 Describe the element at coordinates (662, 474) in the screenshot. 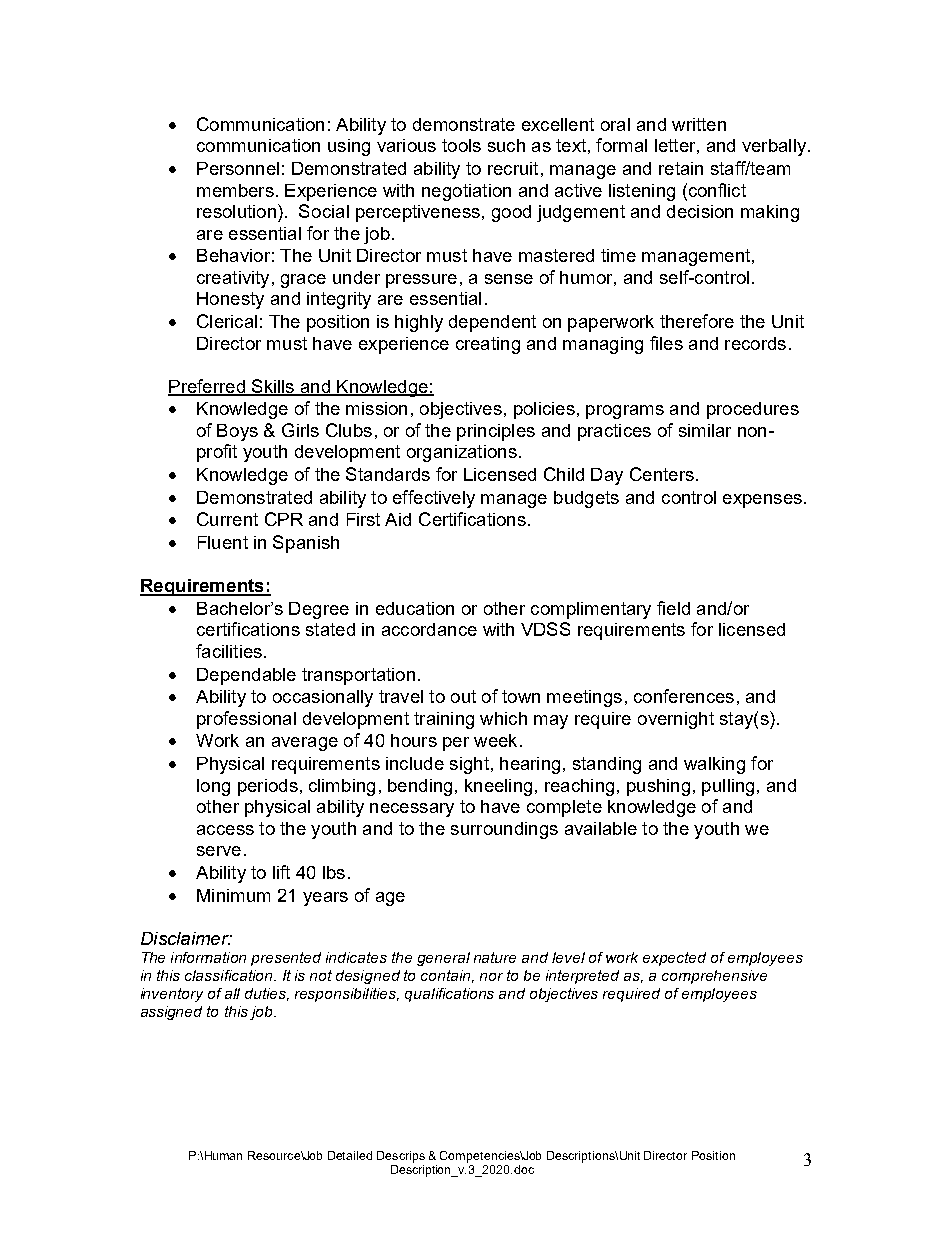

I see `Centers` at that location.
